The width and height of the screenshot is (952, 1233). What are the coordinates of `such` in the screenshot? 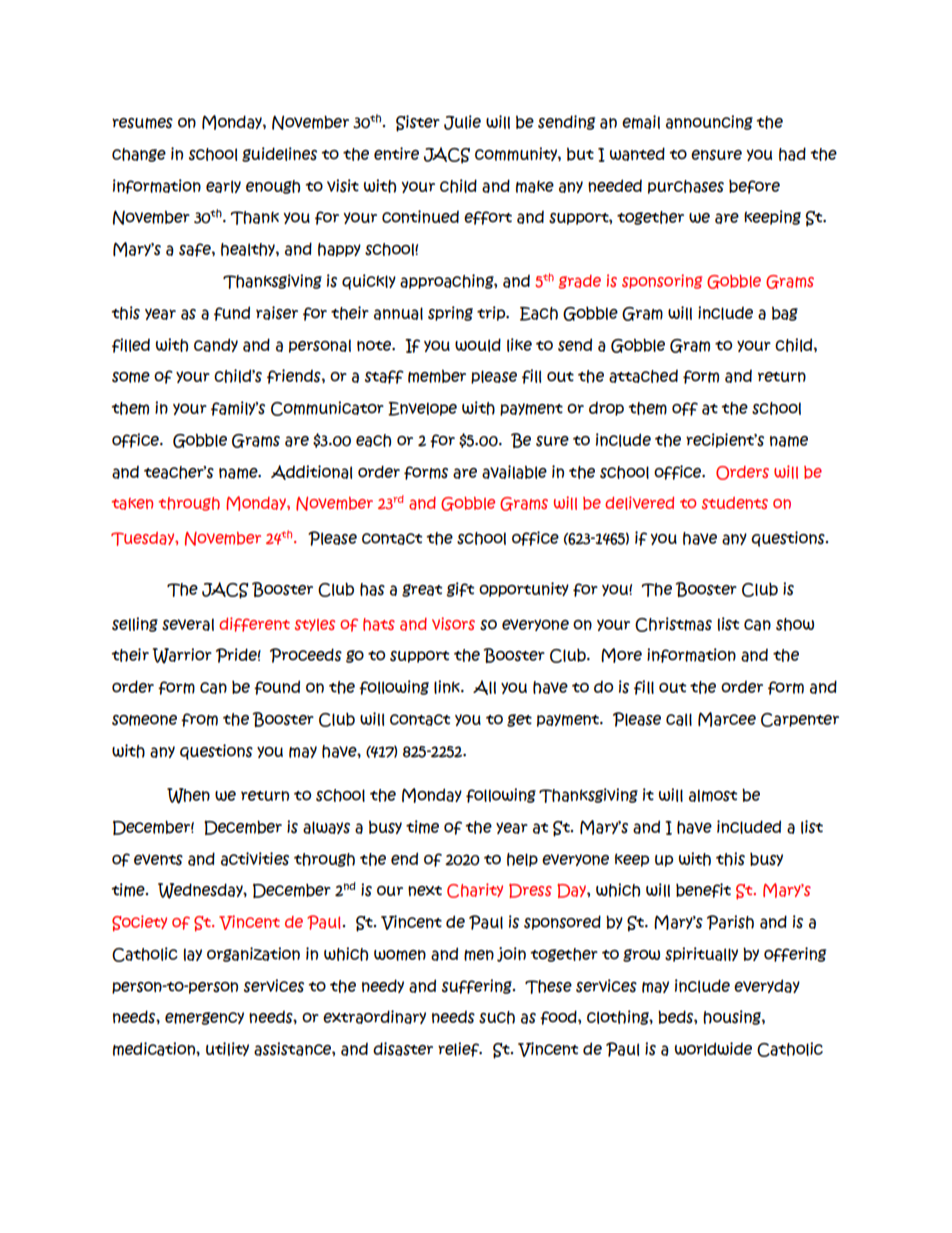 It's located at (497, 1017).
